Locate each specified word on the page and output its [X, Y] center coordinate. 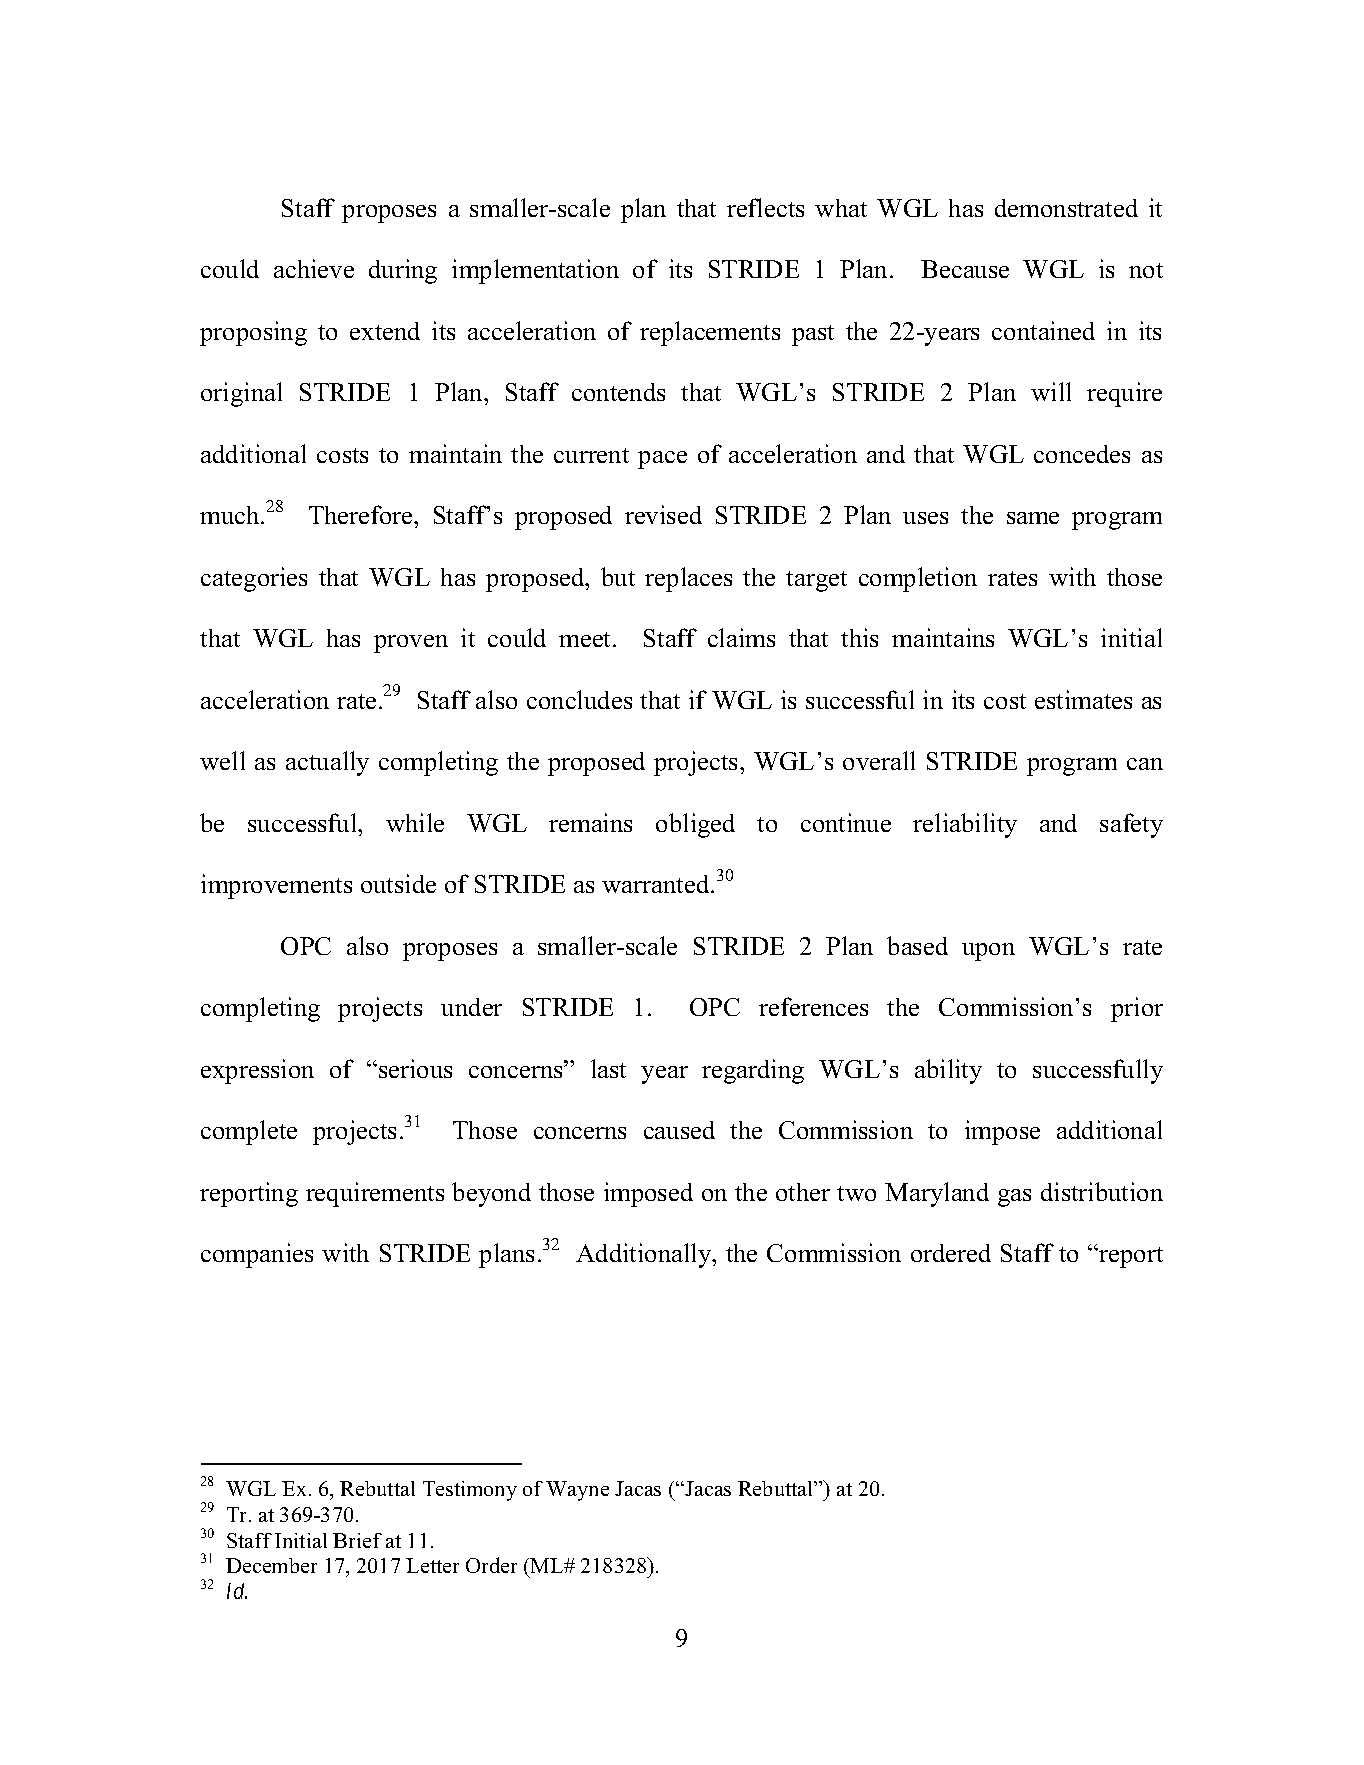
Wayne [577, 1491]
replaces [688, 579]
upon [988, 952]
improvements [276, 886]
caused [679, 1130]
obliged [695, 825]
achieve [314, 268]
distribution [1102, 1191]
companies [257, 1255]
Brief [357, 1540]
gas [1014, 1198]
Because [965, 269]
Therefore [362, 514]
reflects [765, 207]
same [1033, 518]
